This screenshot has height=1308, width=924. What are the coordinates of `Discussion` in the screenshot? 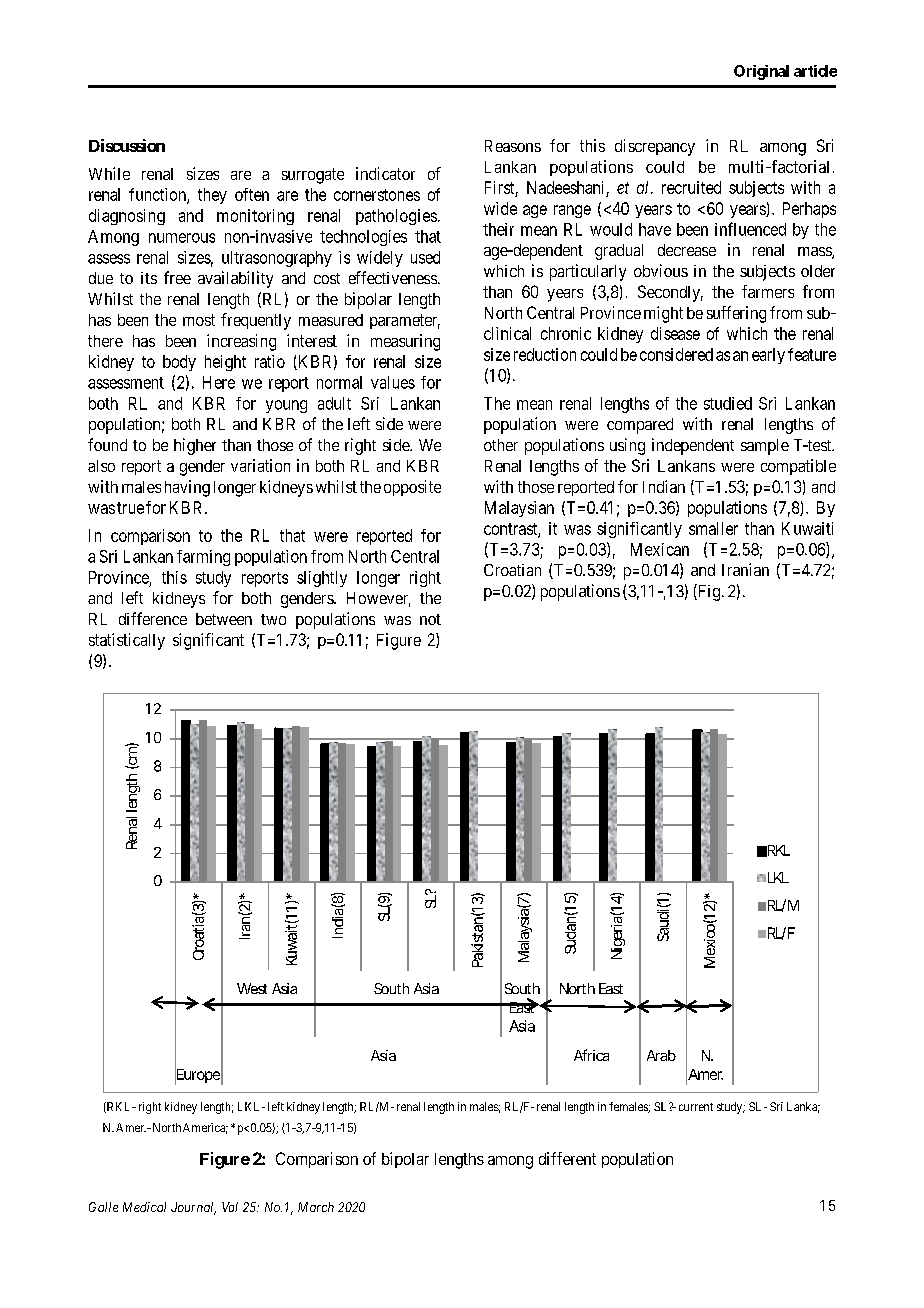 It's located at (127, 145).
